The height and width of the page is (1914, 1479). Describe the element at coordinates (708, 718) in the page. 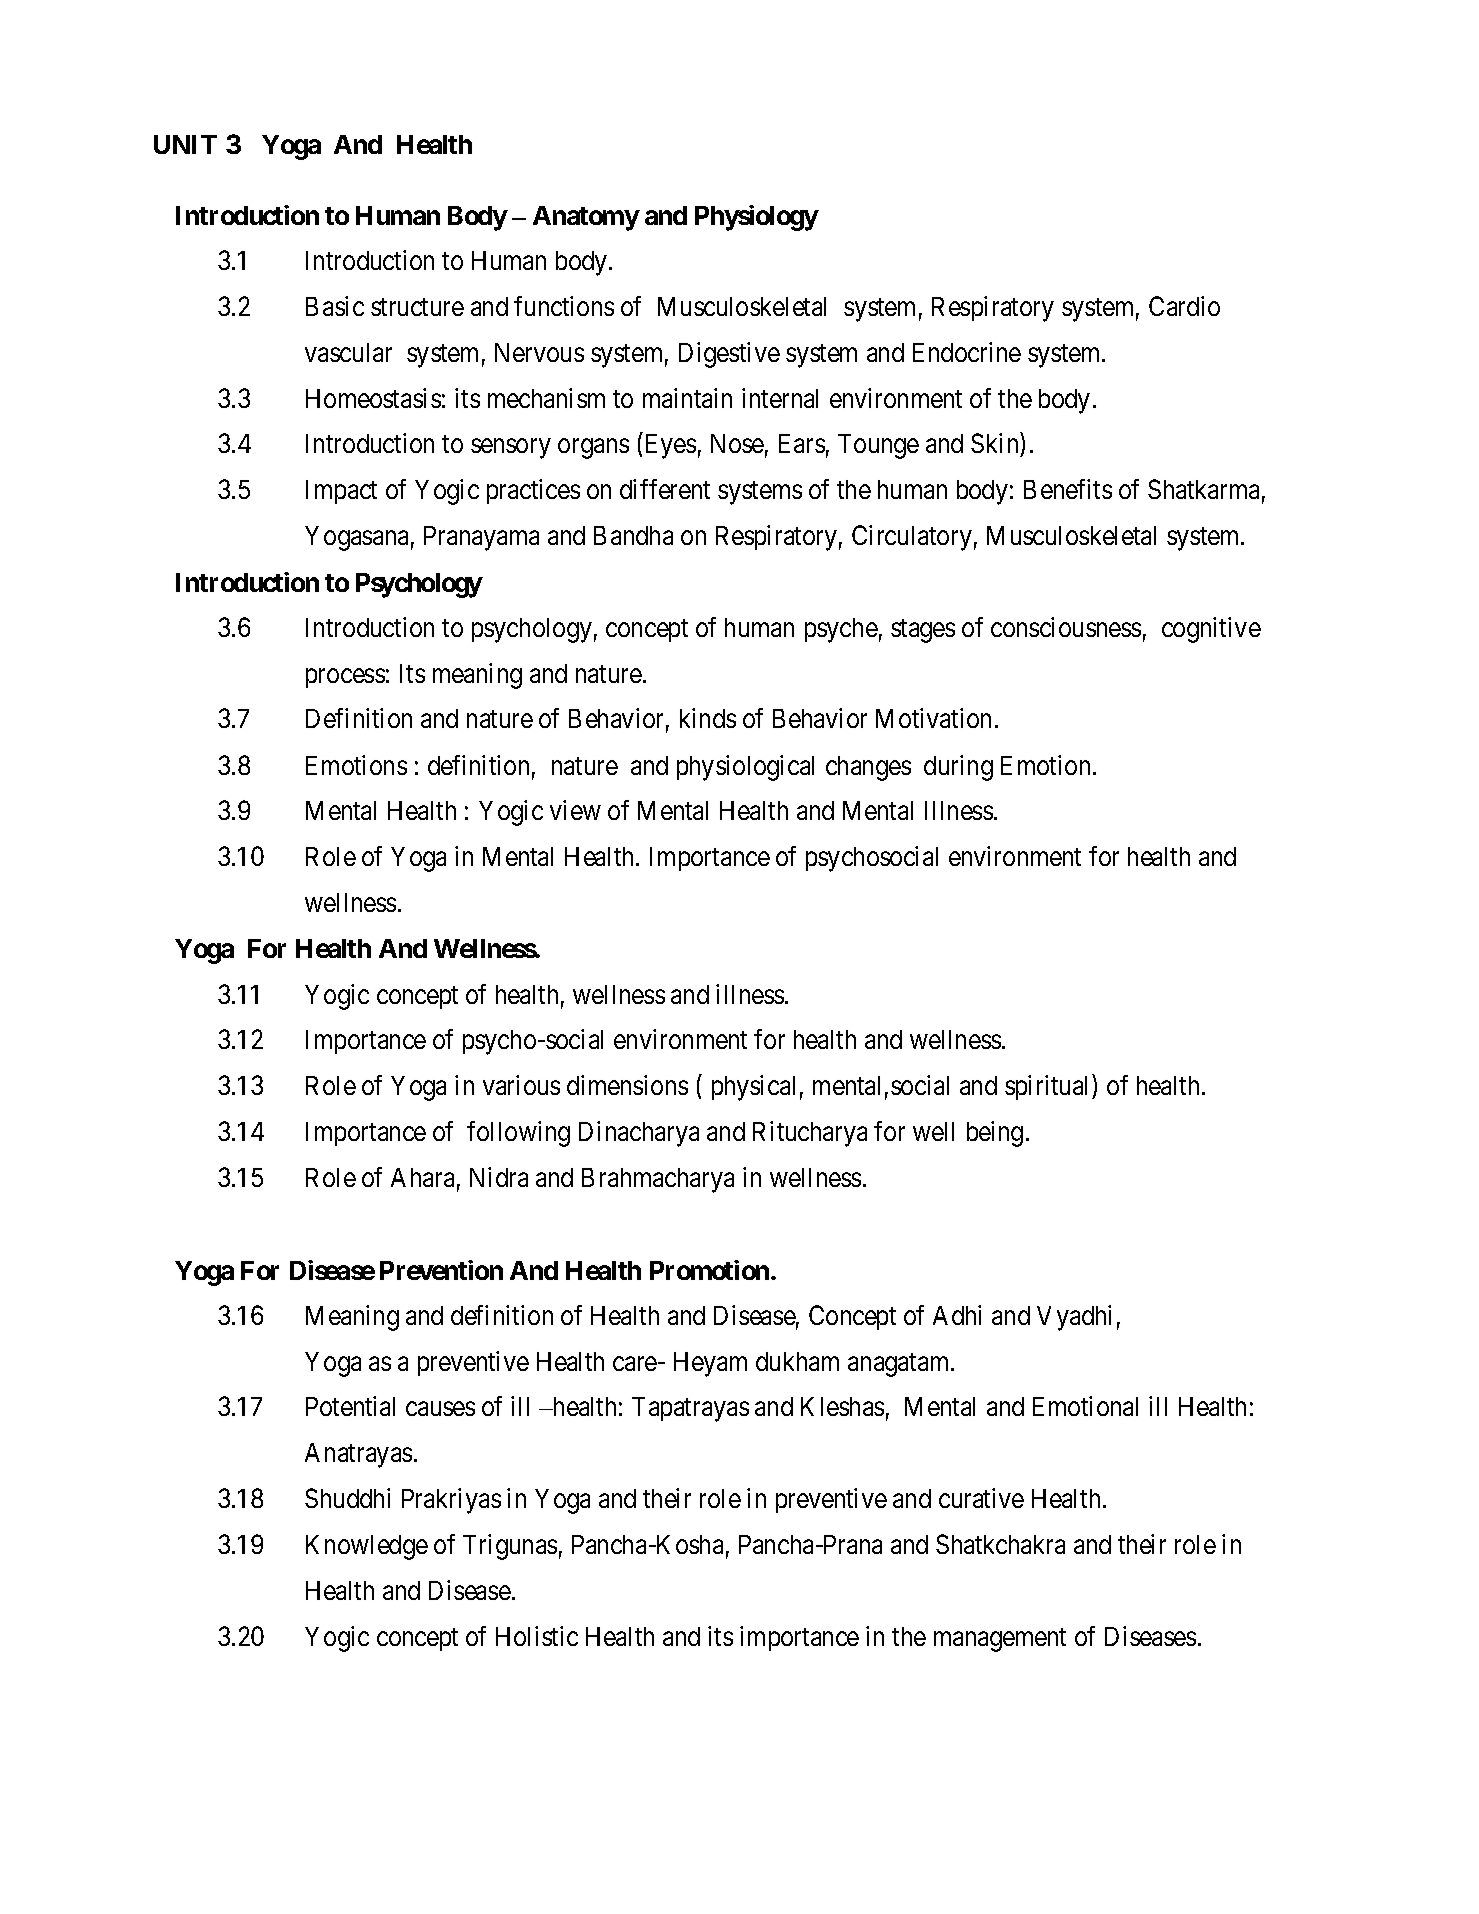

I see `kinds` at that location.
